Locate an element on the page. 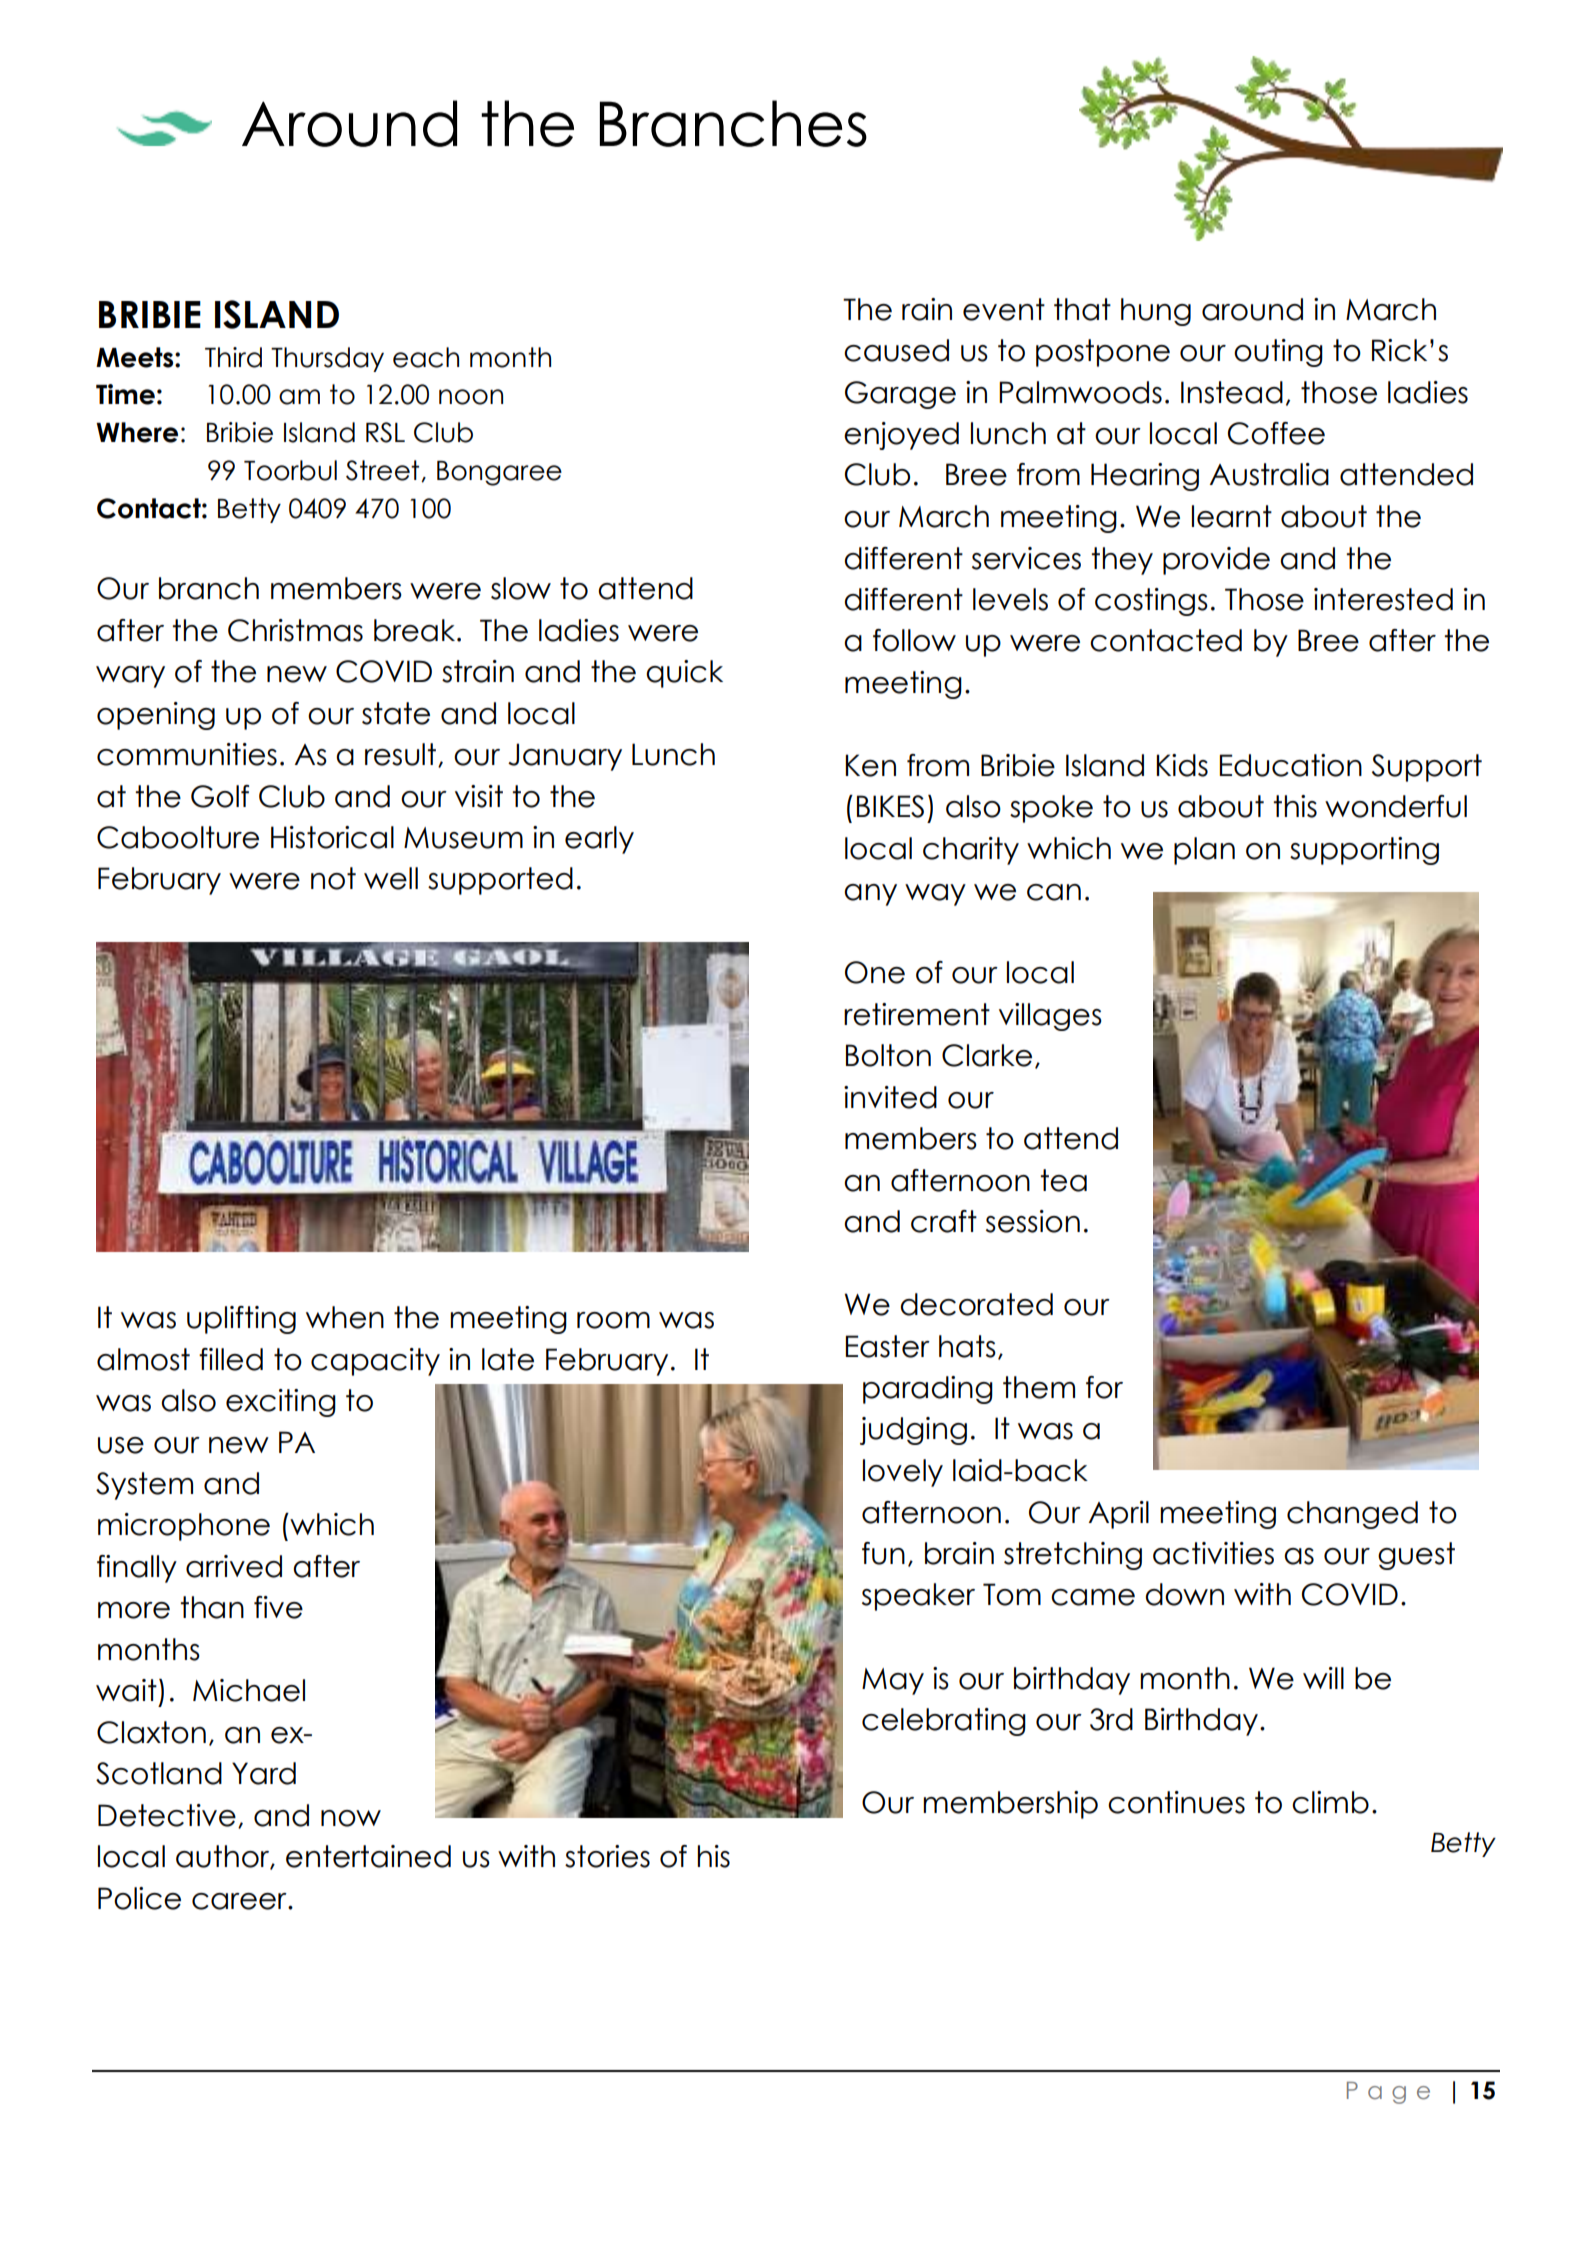  filled is located at coordinates (231, 1359).
